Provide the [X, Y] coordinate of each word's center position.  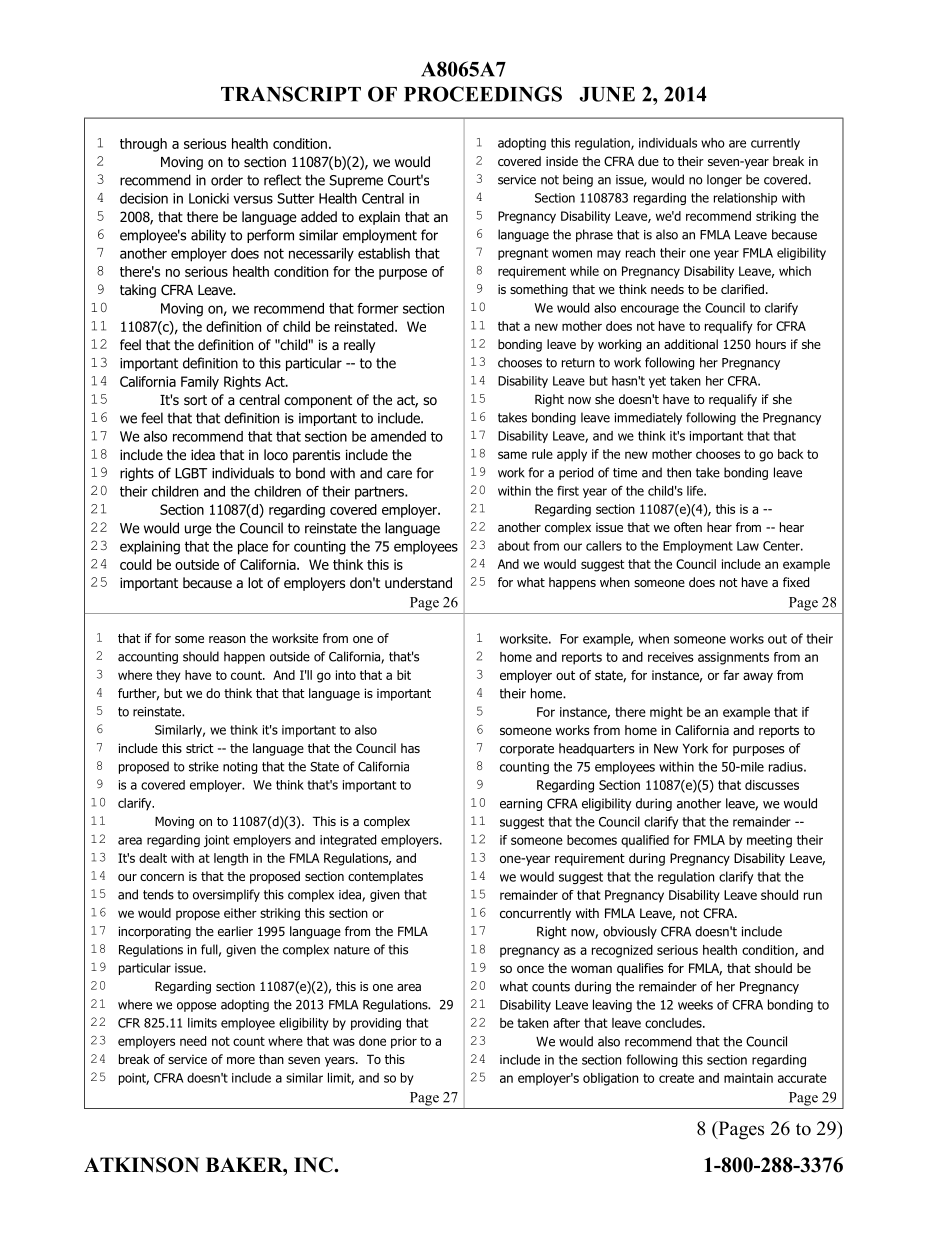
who [713, 143]
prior [404, 1042]
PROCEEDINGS [483, 94]
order [227, 180]
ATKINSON [141, 1165]
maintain [748, 1078]
